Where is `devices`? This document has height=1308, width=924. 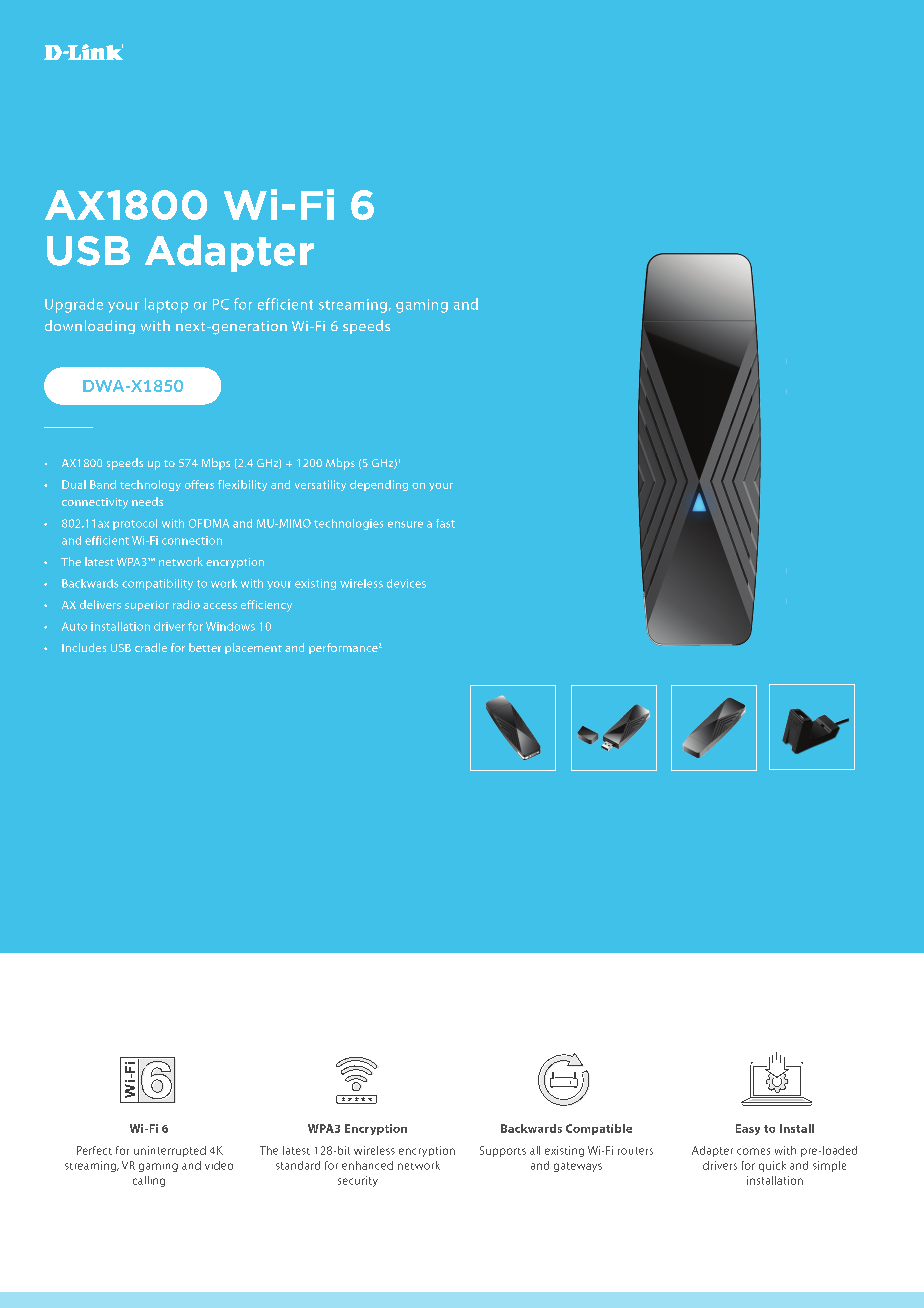
devices is located at coordinates (406, 583).
